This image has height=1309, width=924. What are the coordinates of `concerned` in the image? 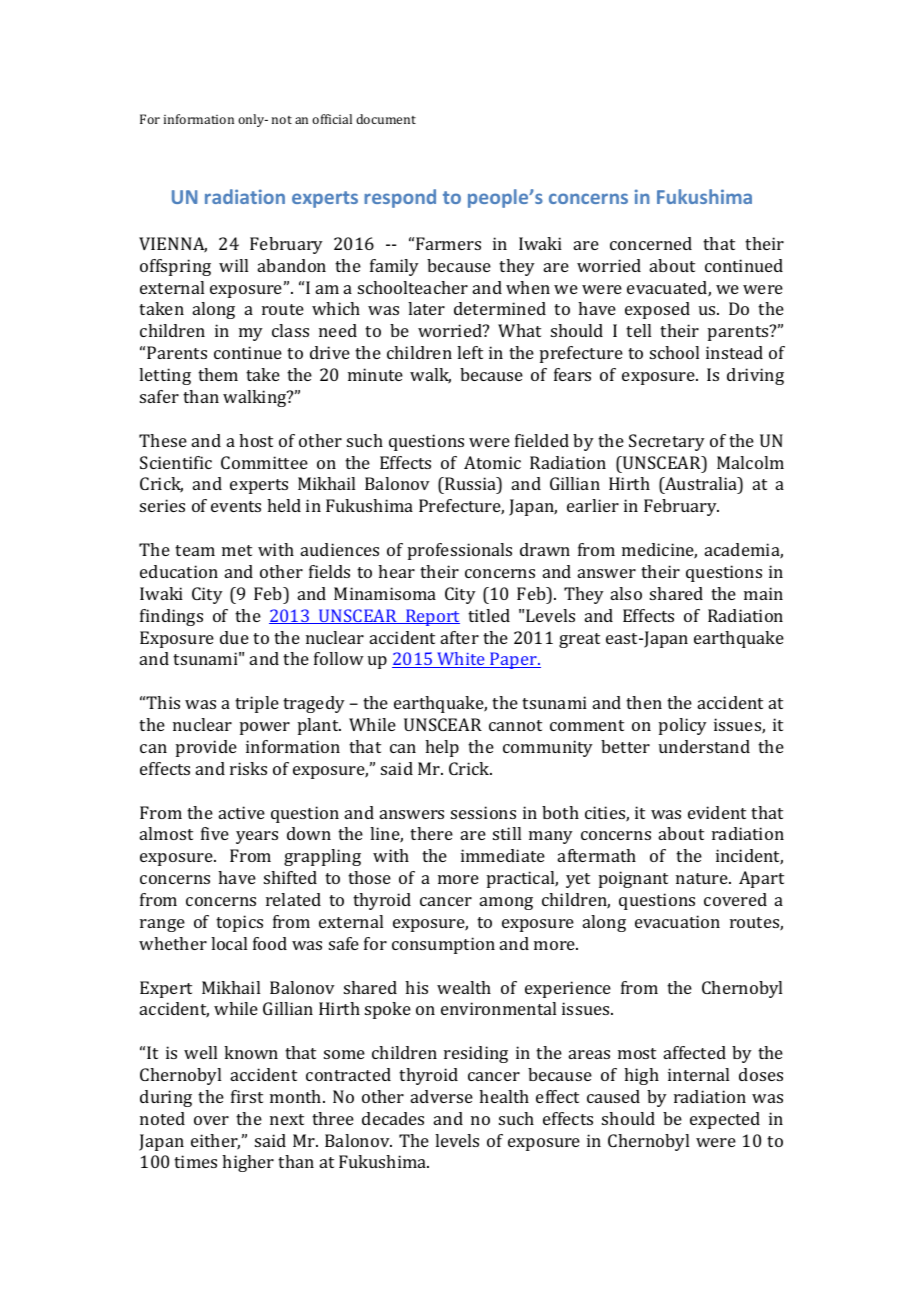 It's located at (651, 243).
